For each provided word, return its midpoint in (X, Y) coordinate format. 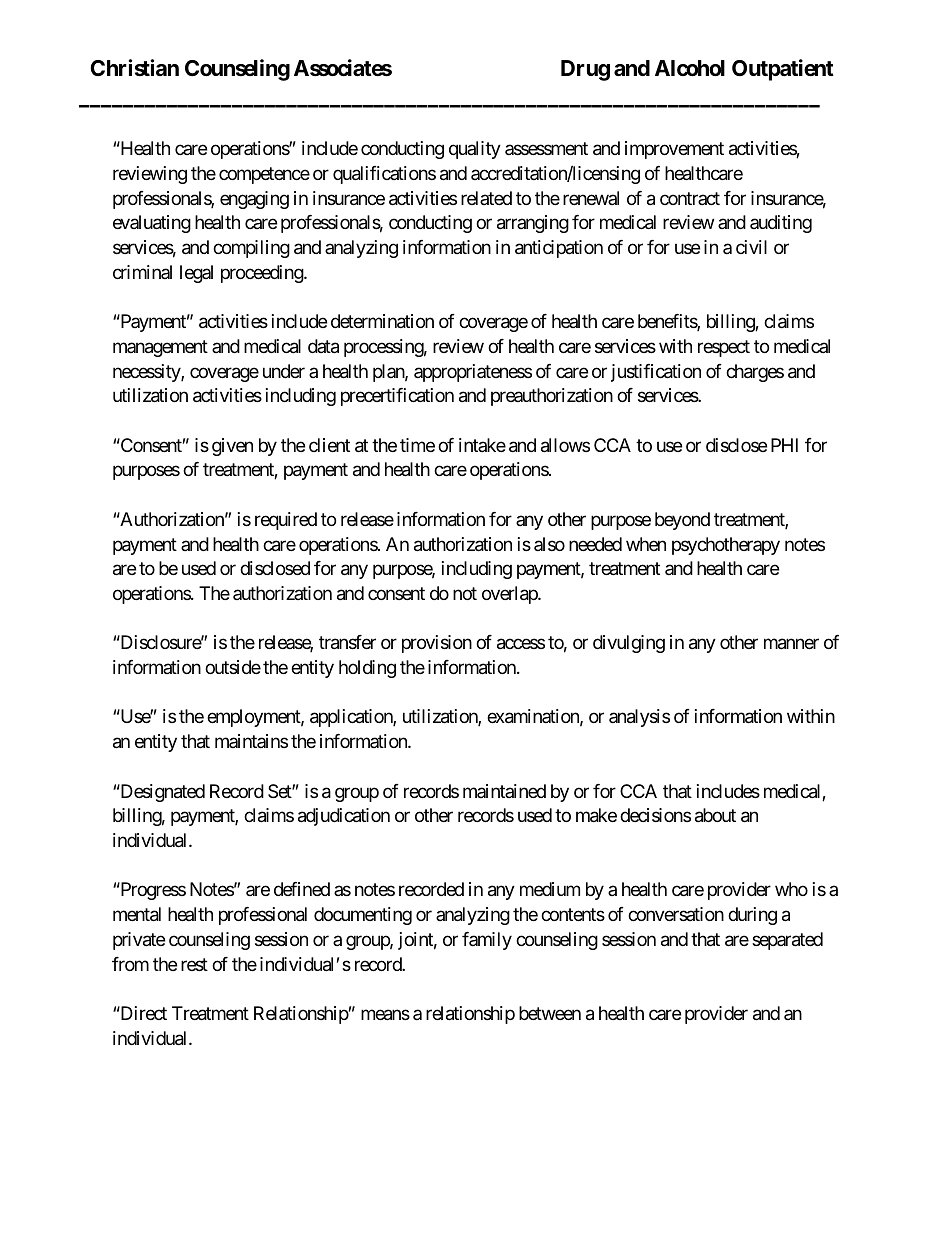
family (487, 941)
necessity (147, 373)
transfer (347, 642)
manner (791, 644)
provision (437, 644)
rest (194, 964)
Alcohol (690, 68)
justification (656, 373)
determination (382, 321)
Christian (134, 68)
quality (475, 150)
